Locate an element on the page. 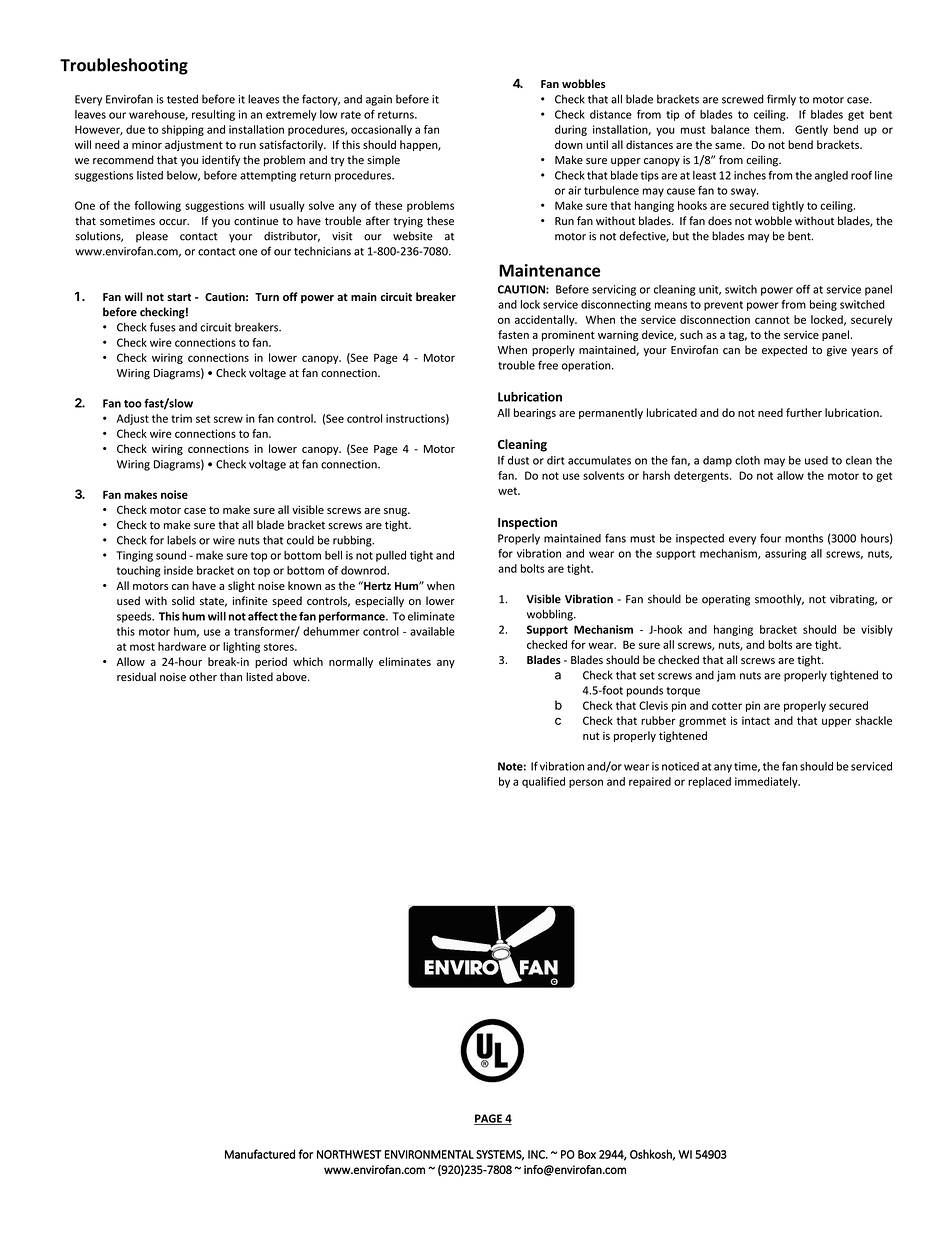  Manufactured is located at coordinates (260, 1154).
